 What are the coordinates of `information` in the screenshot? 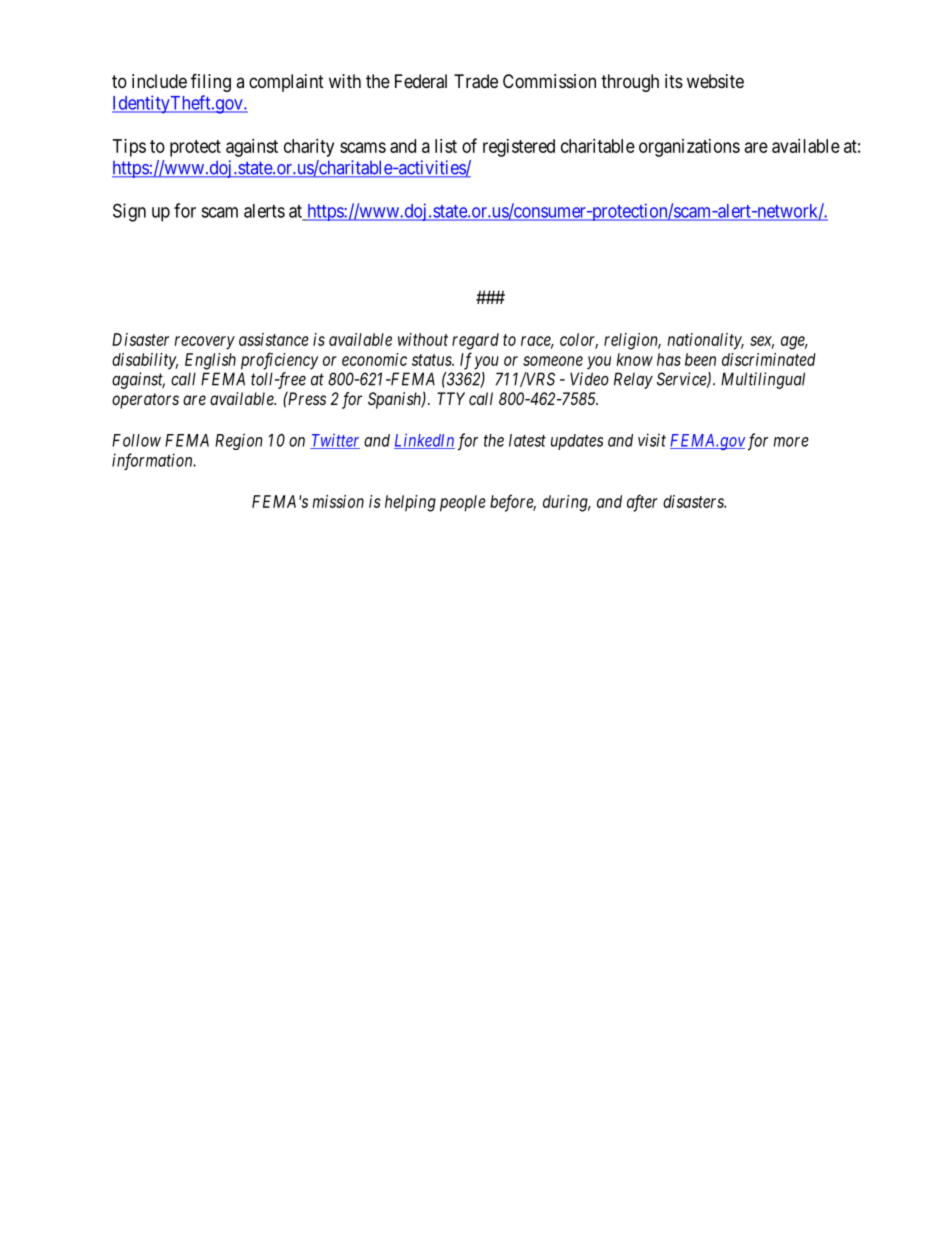 It's located at (153, 461).
